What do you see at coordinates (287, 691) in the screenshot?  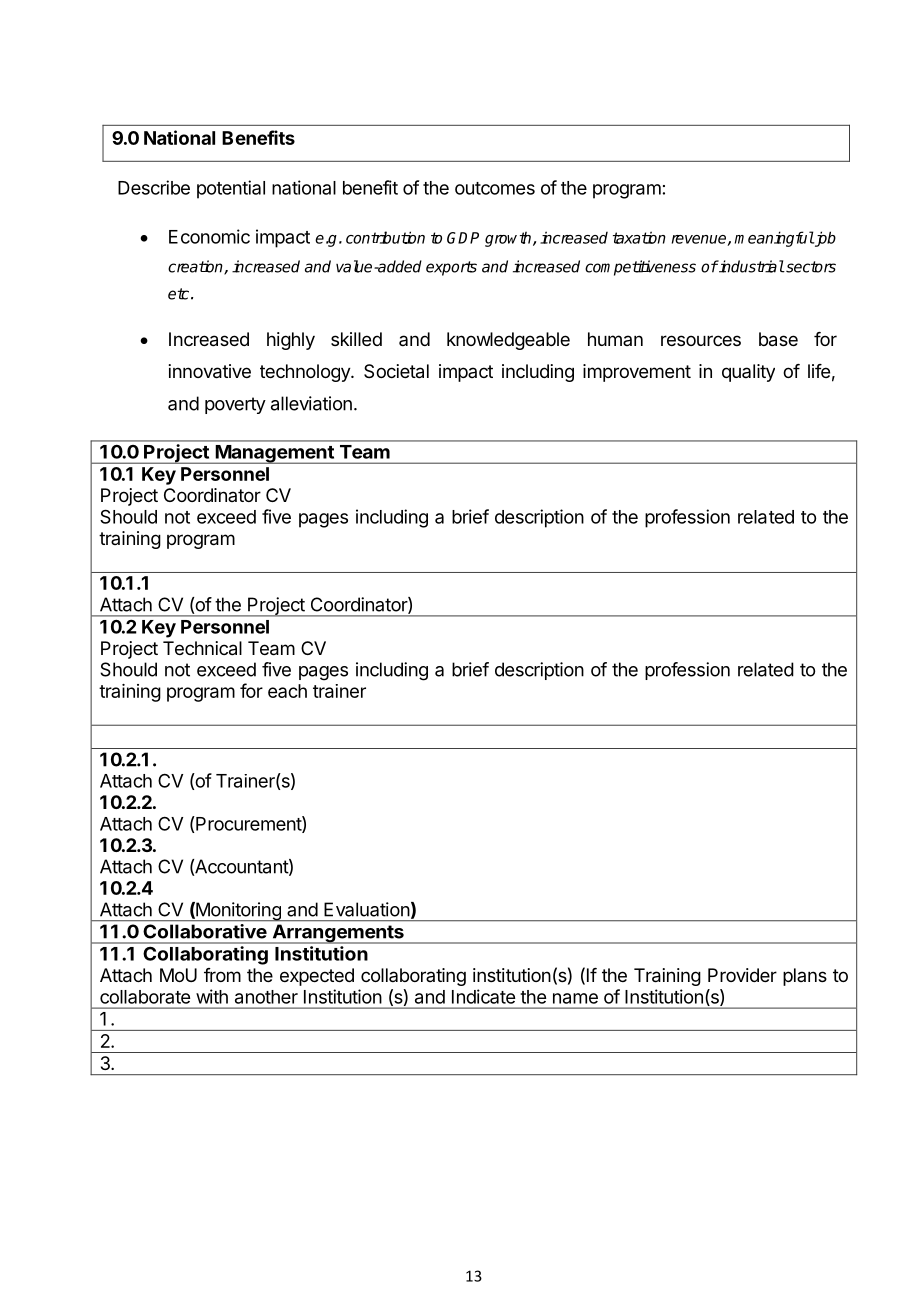 I see `each` at bounding box center [287, 691].
